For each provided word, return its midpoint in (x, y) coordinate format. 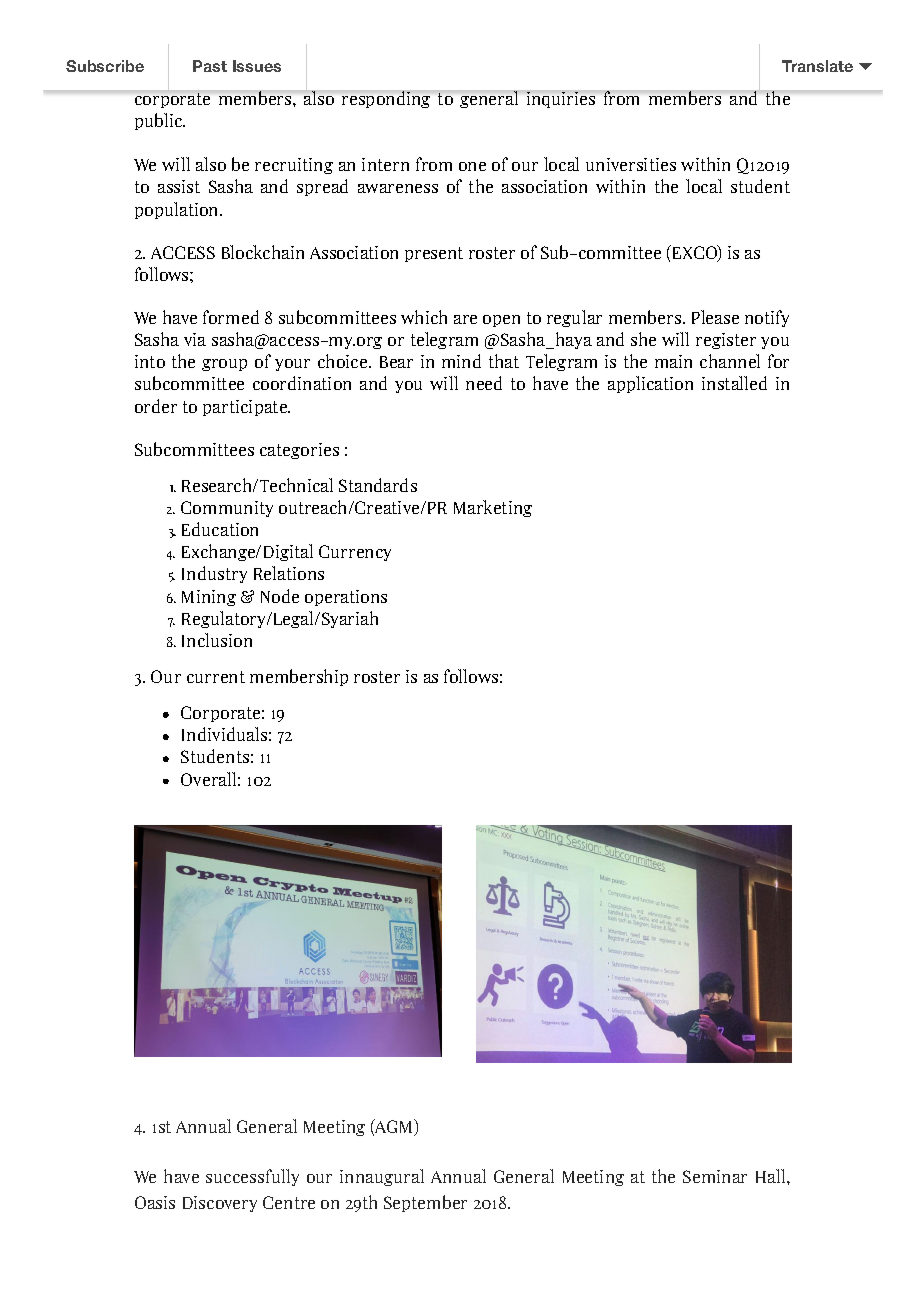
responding (386, 99)
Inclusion (217, 640)
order (156, 406)
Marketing (493, 508)
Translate (817, 66)
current (216, 677)
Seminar (715, 1176)
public (160, 121)
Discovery (220, 1204)
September (425, 1203)
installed (734, 383)
